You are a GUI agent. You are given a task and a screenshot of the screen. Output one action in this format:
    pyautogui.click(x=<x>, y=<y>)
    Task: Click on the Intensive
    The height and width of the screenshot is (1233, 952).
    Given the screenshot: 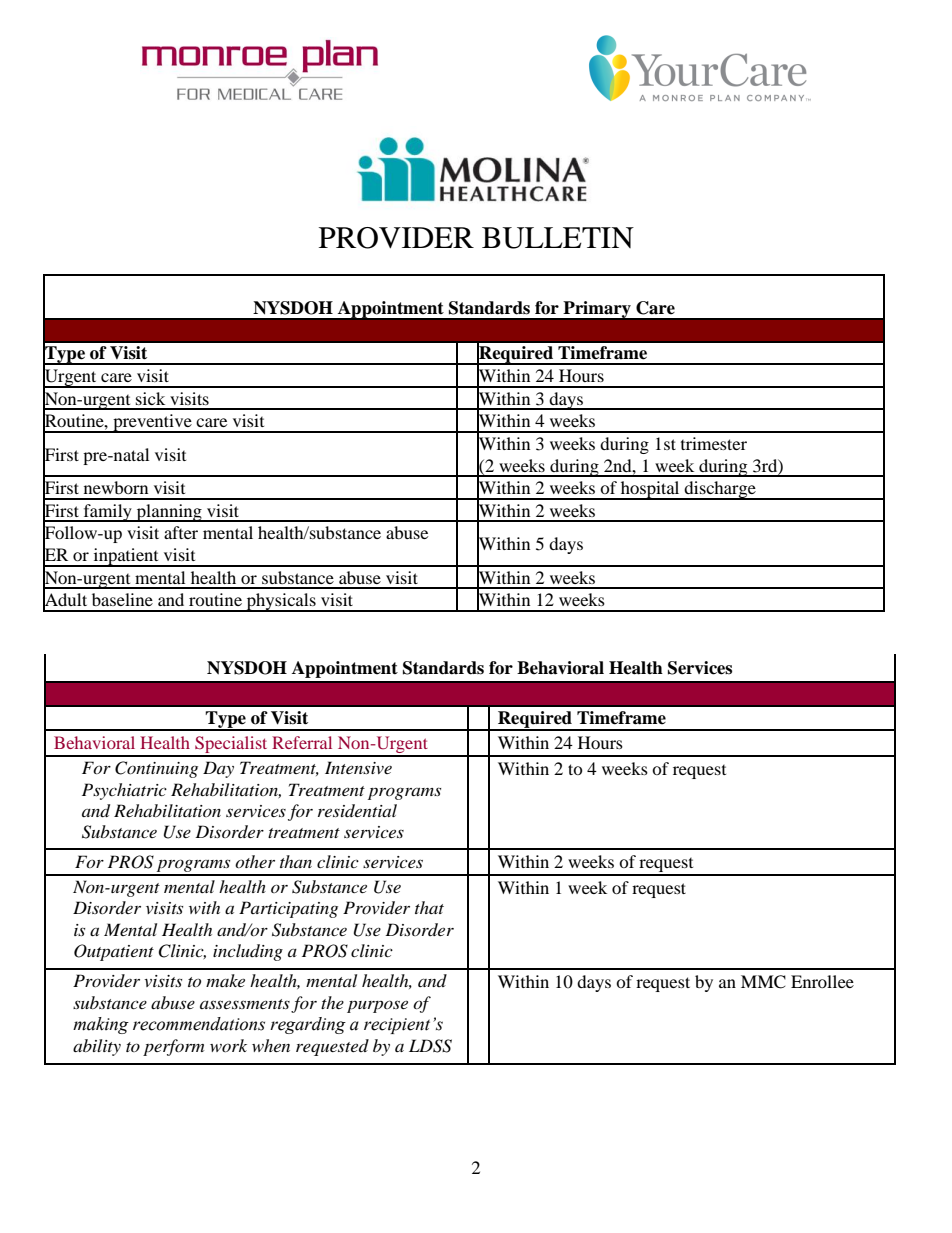 What is the action you would take?
    pyautogui.click(x=358, y=767)
